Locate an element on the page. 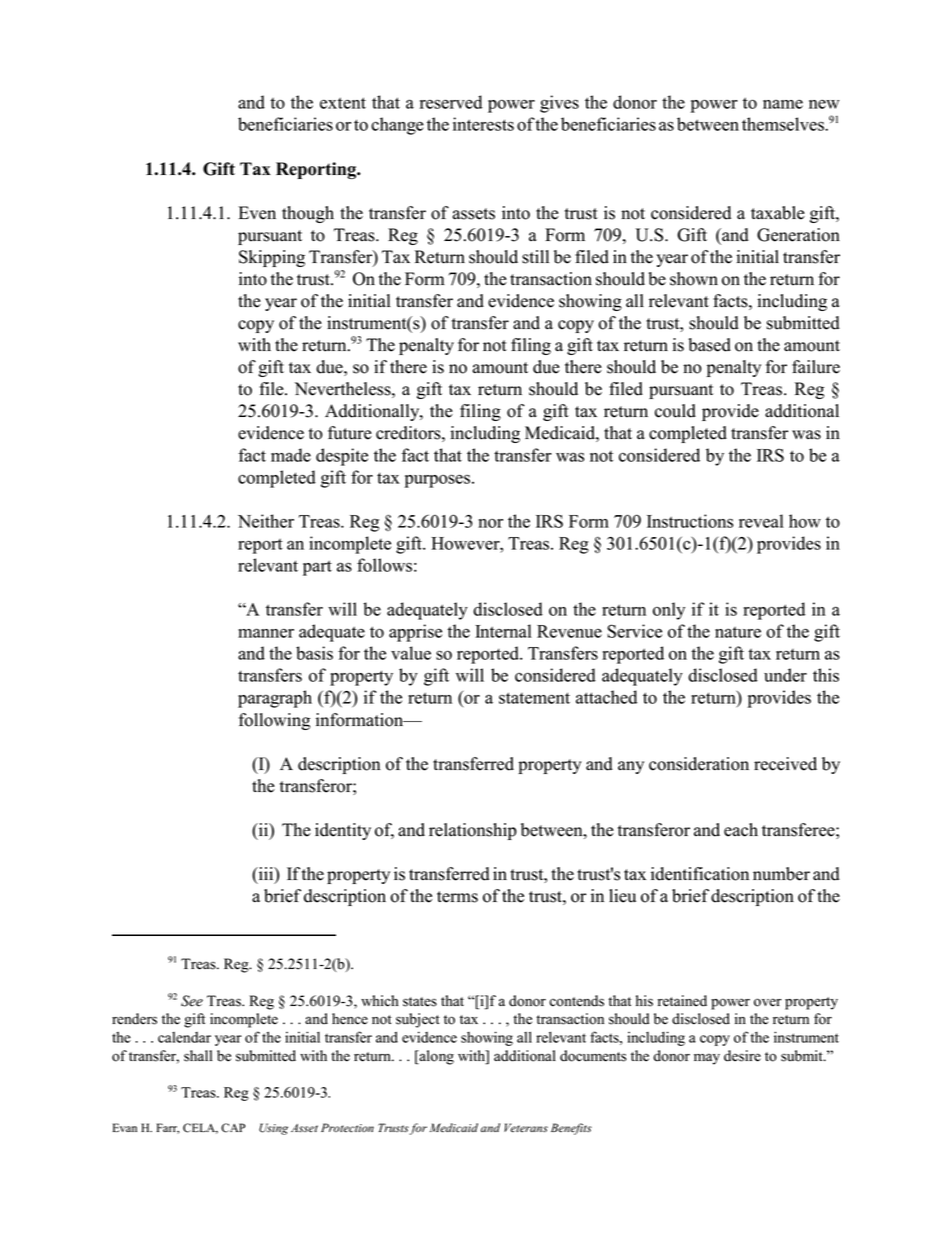 Image resolution: width=952 pixels, height=1233 pixels. Veterans is located at coordinates (526, 1128).
